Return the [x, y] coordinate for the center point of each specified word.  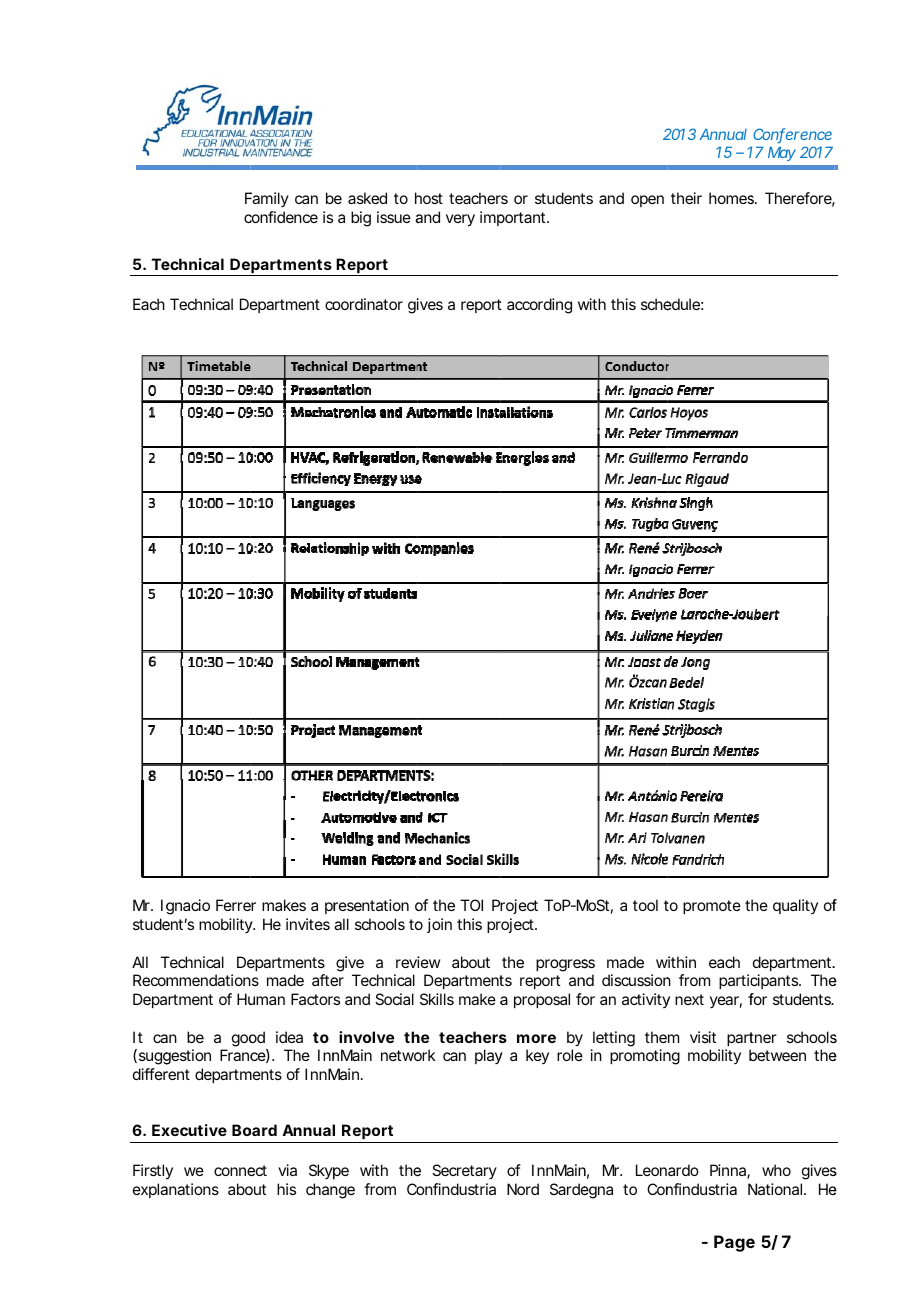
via [287, 1170]
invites [308, 924]
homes [732, 198]
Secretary [464, 1171]
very [460, 220]
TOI [471, 905]
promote [712, 907]
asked [367, 198]
